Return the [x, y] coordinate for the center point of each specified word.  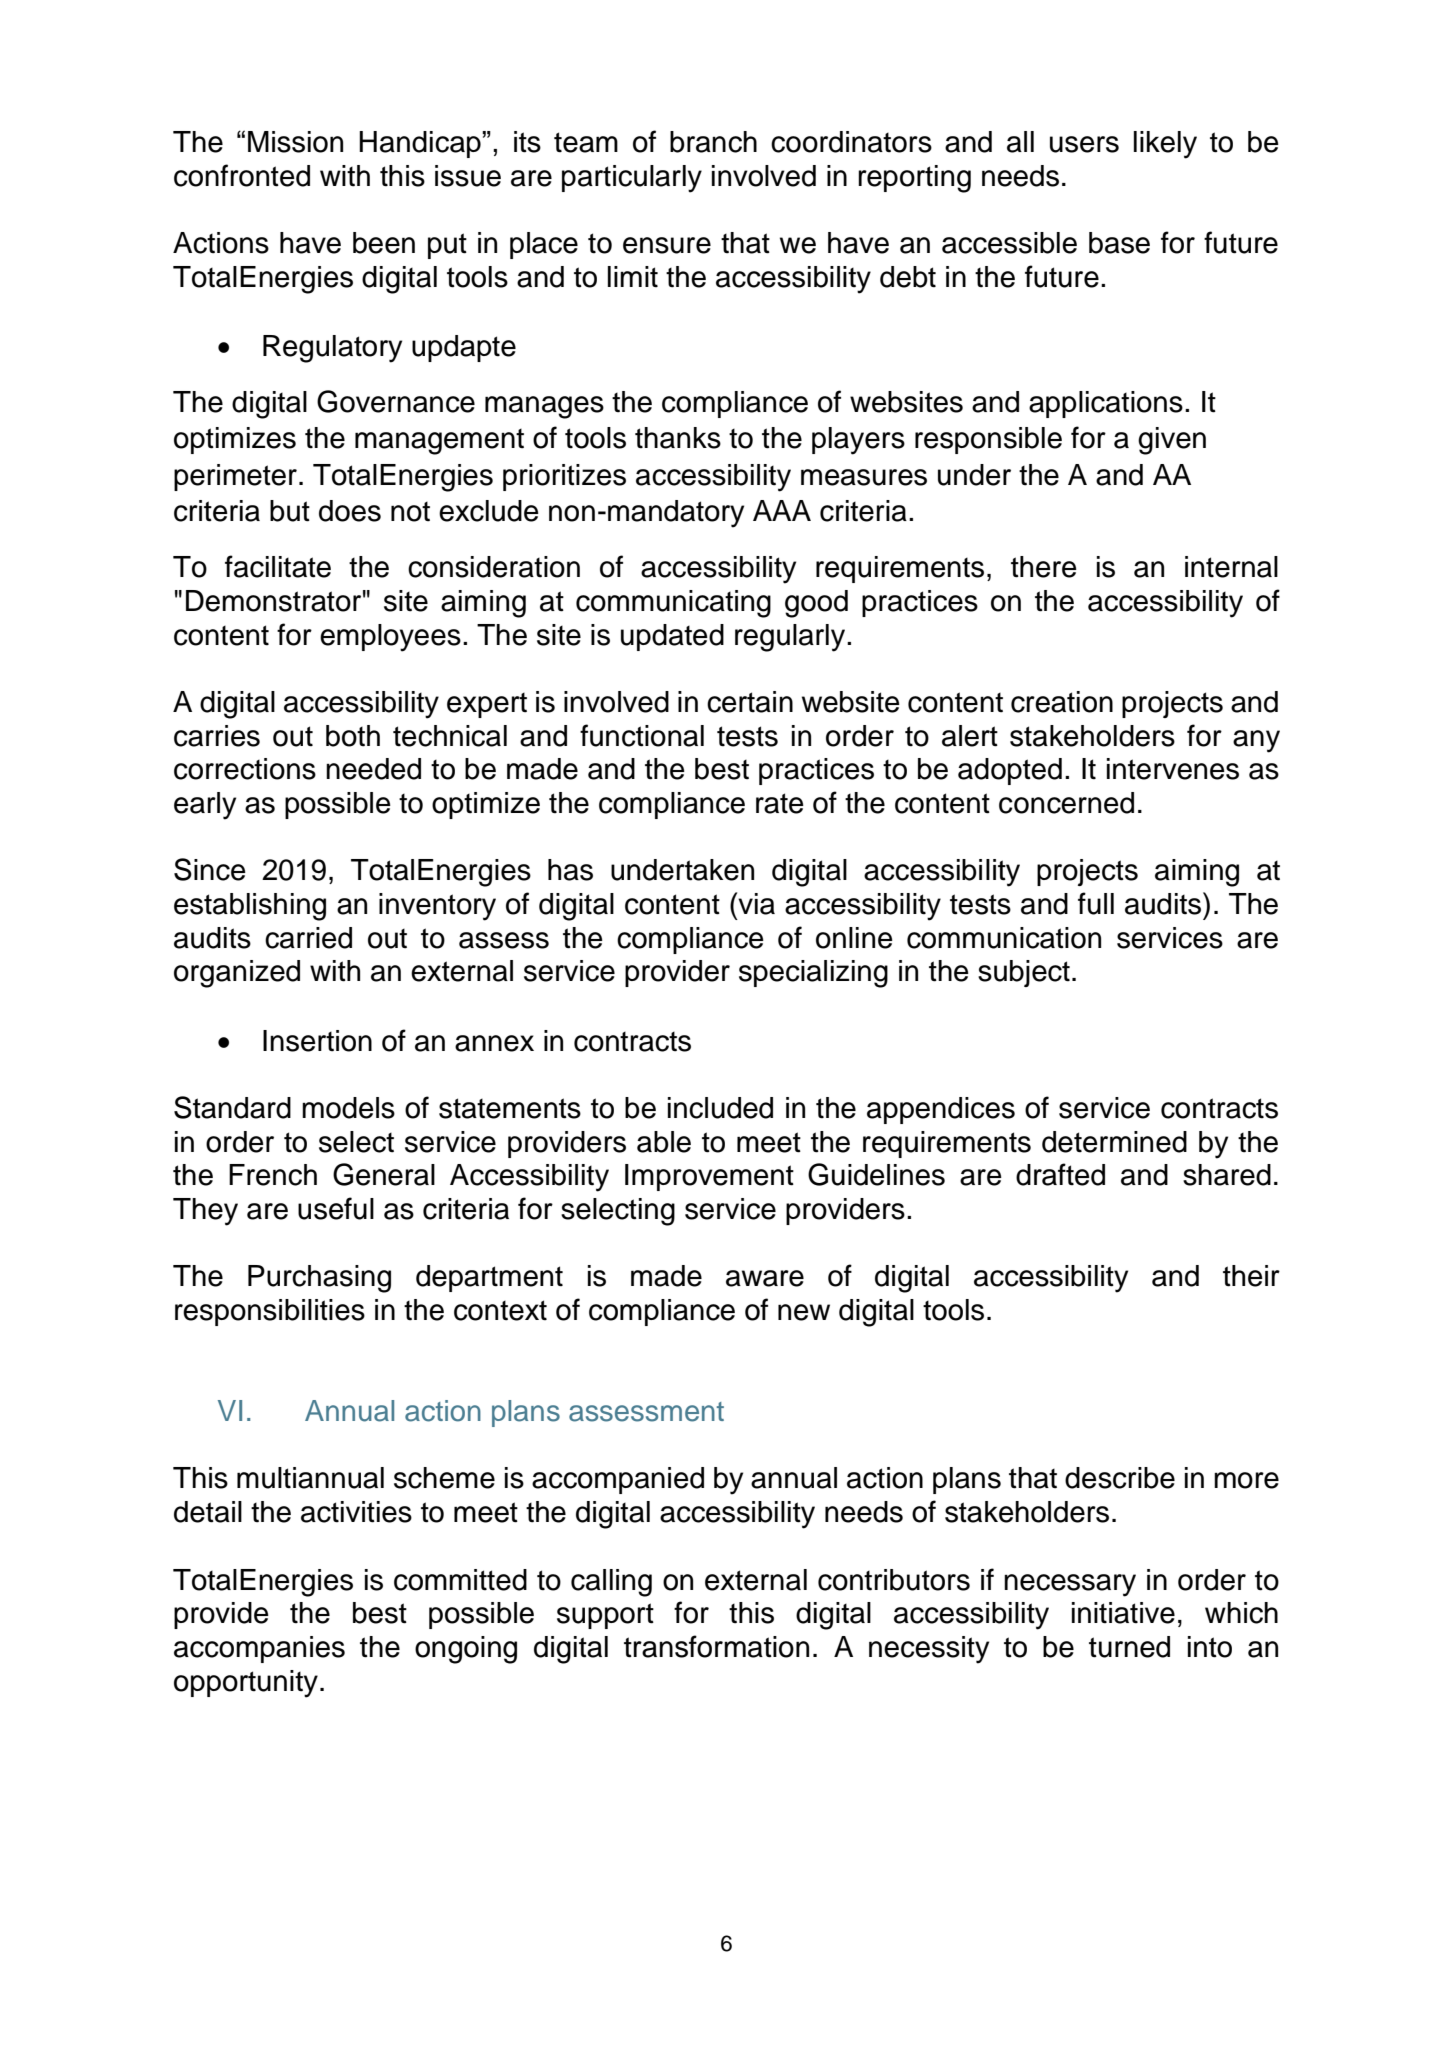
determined [1114, 1142]
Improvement [709, 1177]
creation [1062, 702]
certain [750, 702]
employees [390, 638]
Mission [295, 142]
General [384, 1174]
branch [713, 142]
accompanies [259, 1649]
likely [1165, 145]
